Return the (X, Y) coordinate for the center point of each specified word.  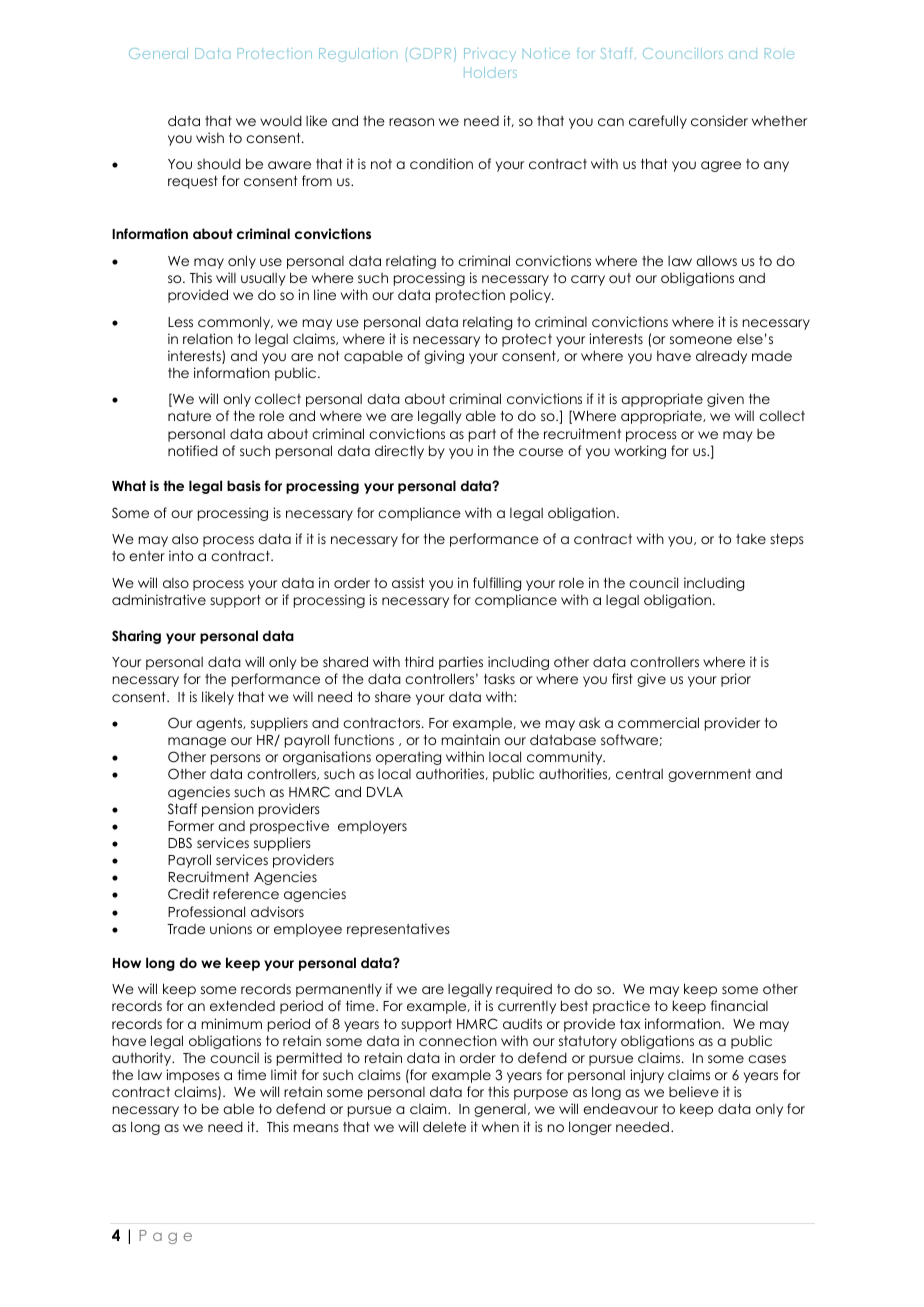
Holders (490, 72)
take (751, 538)
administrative (159, 599)
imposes (193, 1076)
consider (719, 120)
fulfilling (497, 584)
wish (210, 137)
